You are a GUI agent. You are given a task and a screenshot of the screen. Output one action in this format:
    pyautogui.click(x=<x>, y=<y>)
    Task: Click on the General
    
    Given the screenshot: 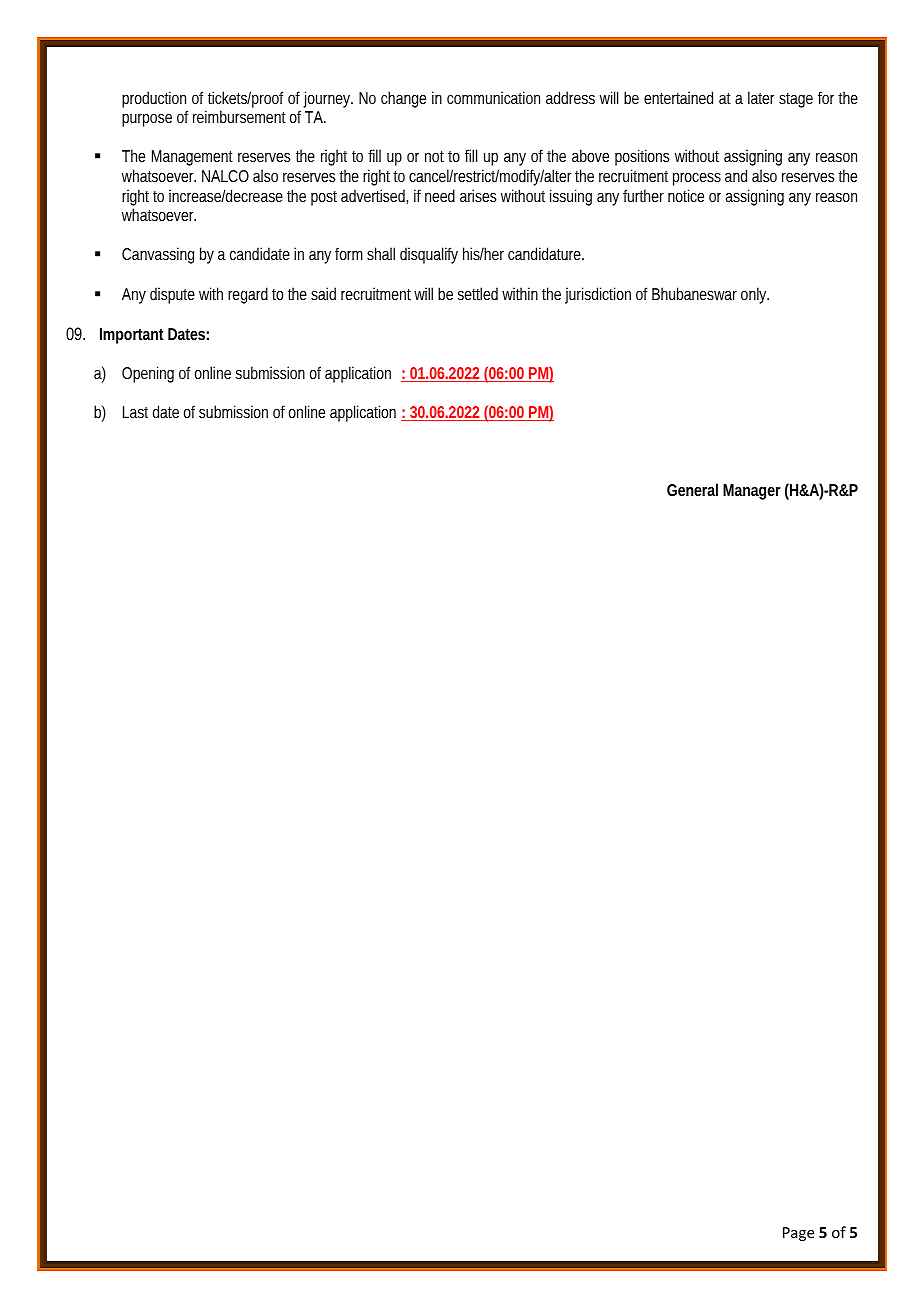 What is the action you would take?
    pyautogui.click(x=692, y=489)
